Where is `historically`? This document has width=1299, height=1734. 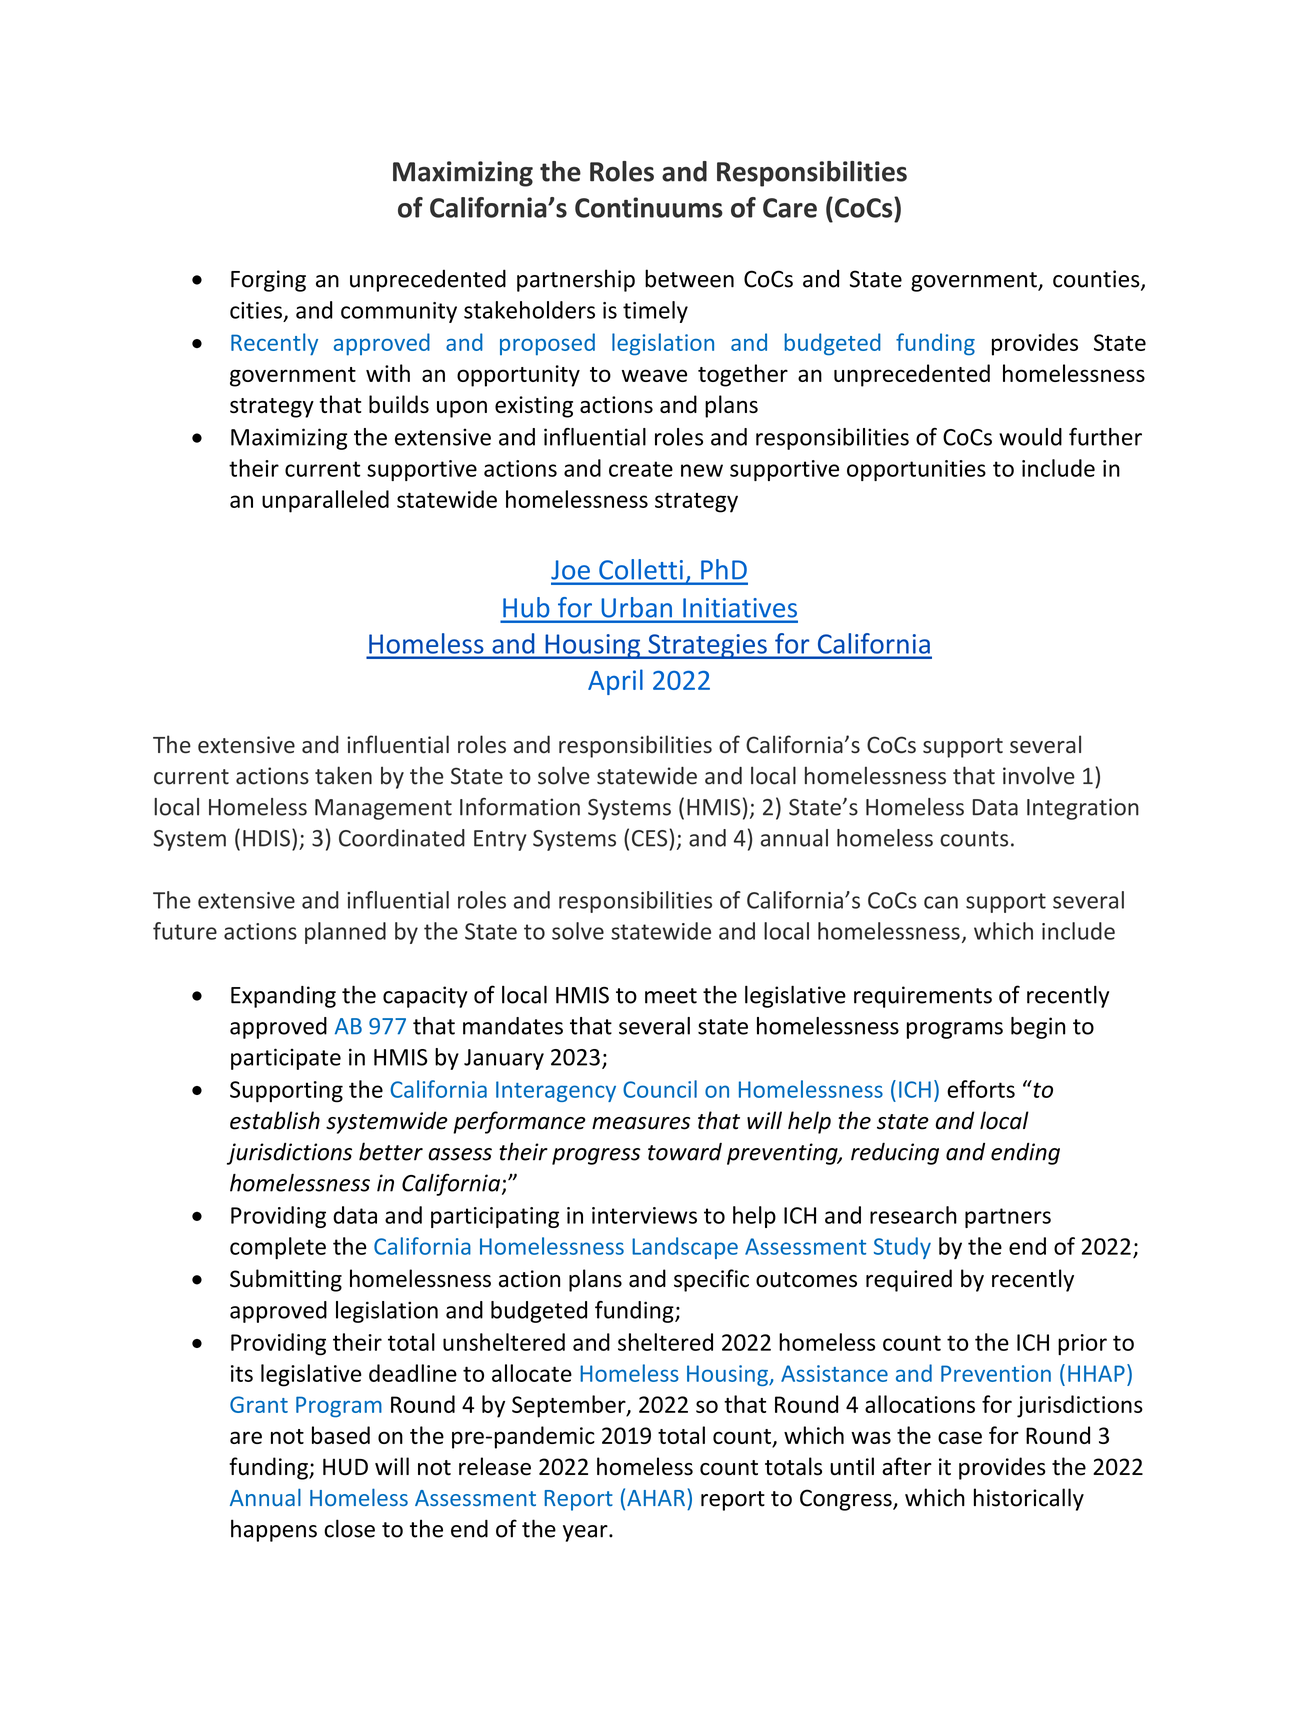
historically is located at coordinates (1029, 1499).
